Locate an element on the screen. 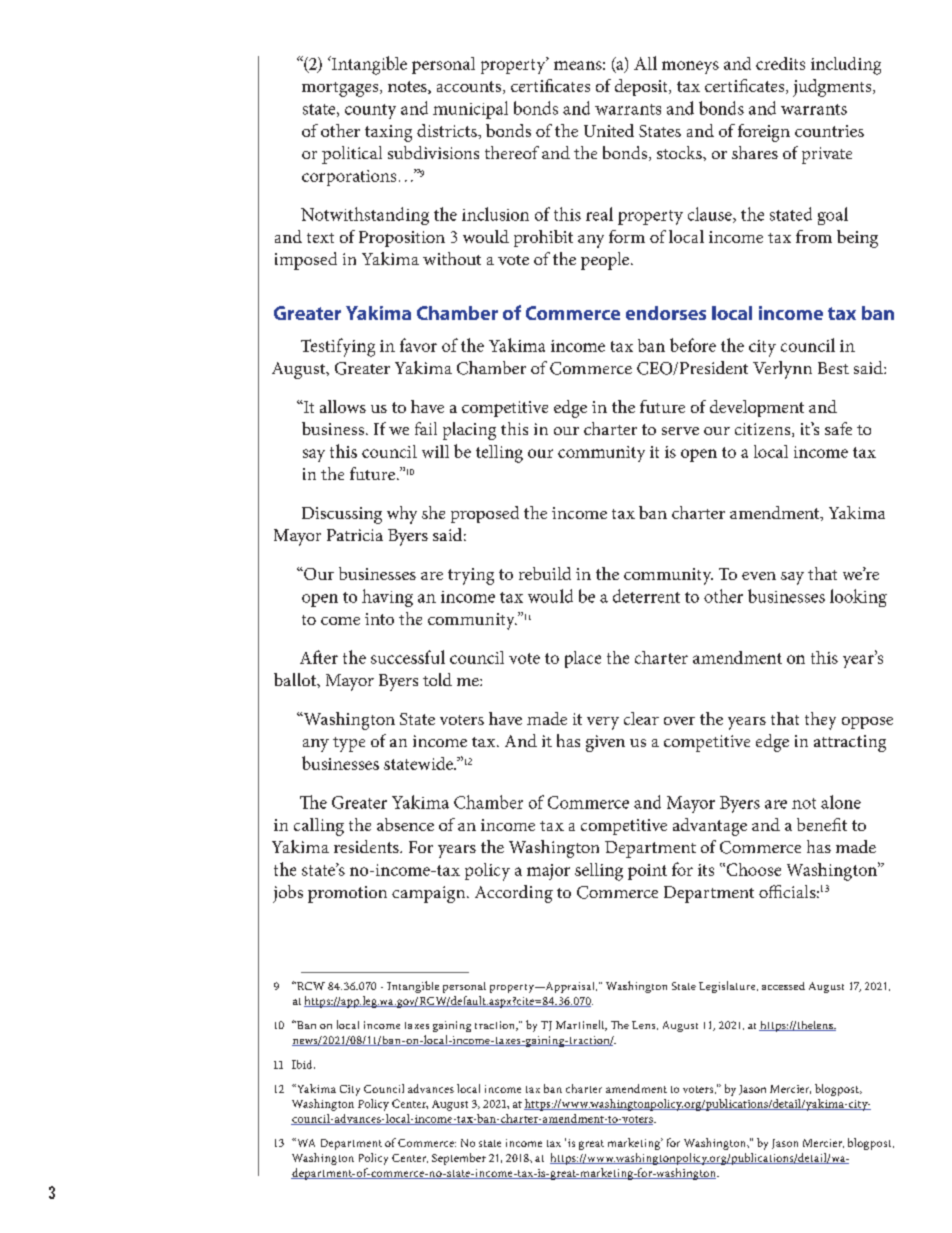 The height and width of the screenshot is (1233, 952). selling is located at coordinates (599, 872).
